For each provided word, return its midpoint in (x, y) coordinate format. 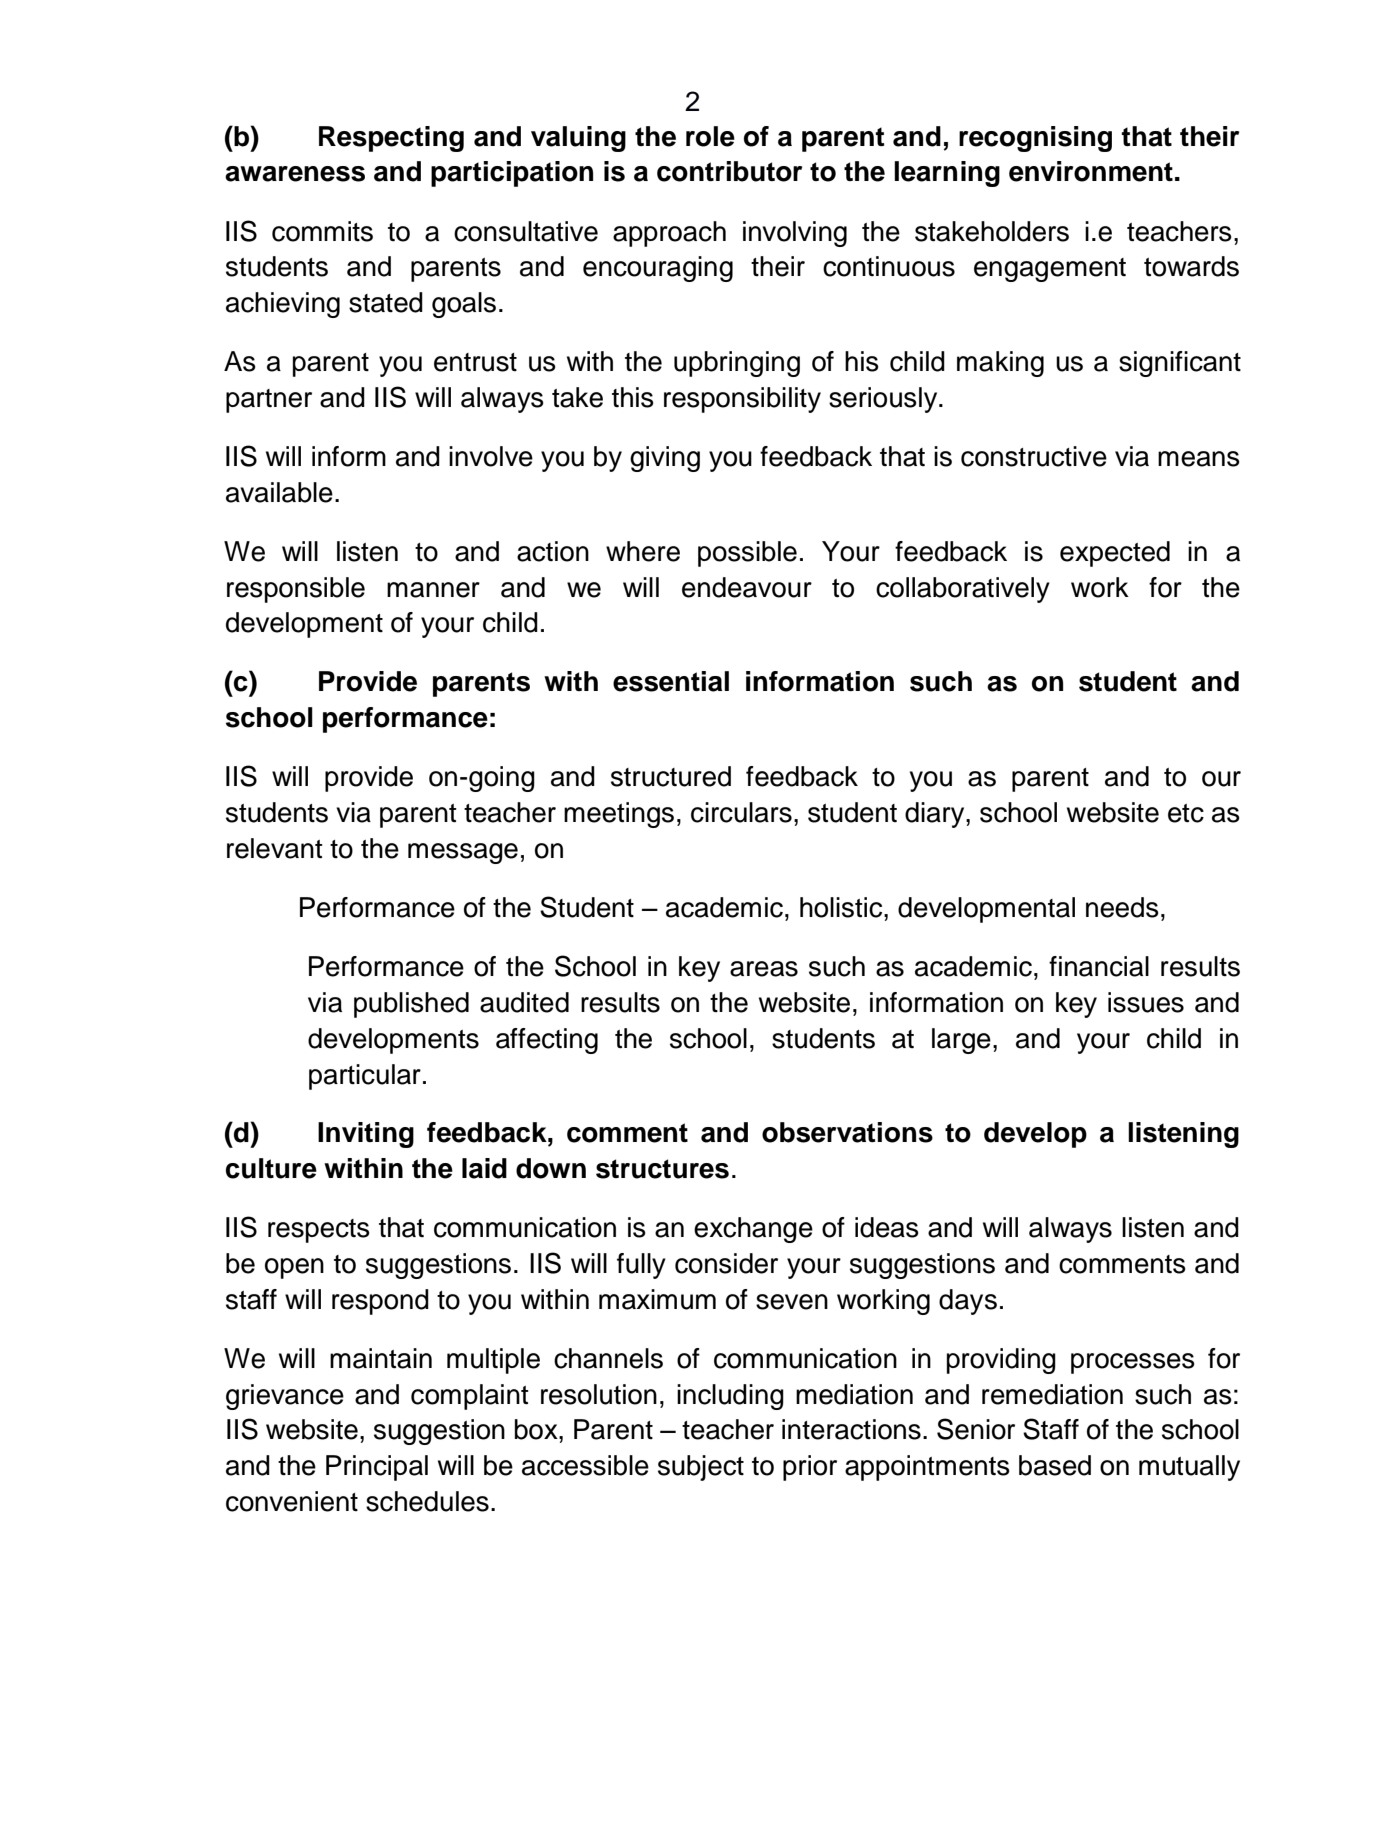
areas (764, 969)
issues (1146, 1002)
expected (1115, 554)
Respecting (391, 139)
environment (1091, 171)
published (411, 1005)
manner (433, 590)
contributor (729, 171)
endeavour (747, 587)
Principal (377, 1468)
